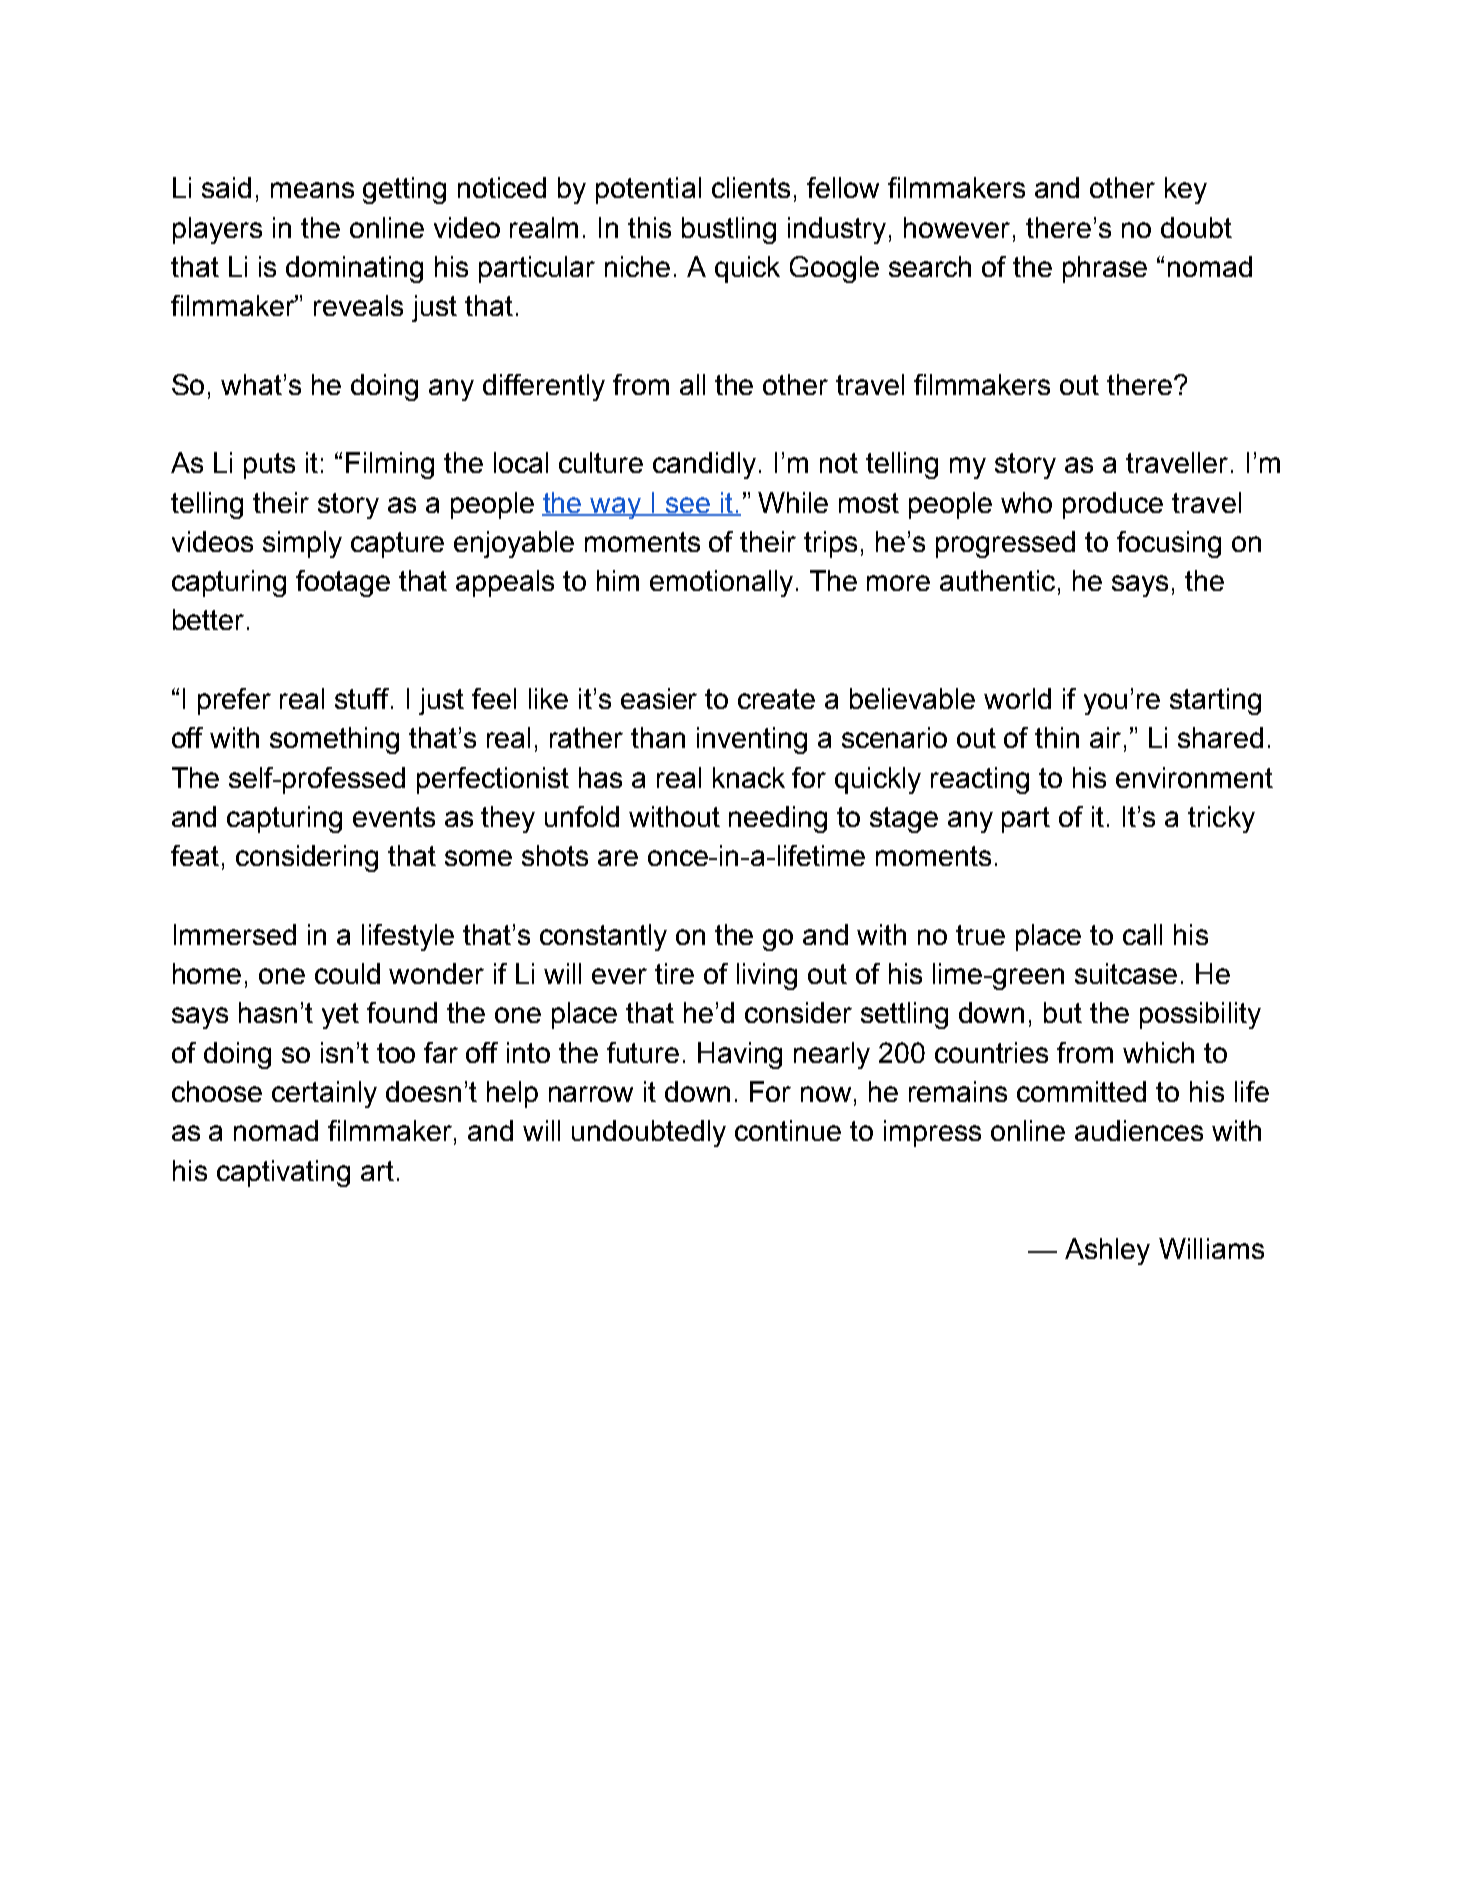 Image resolution: width=1457 pixels, height=1886 pixels. Describe the element at coordinates (1105, 269) in the screenshot. I see `phrase` at that location.
